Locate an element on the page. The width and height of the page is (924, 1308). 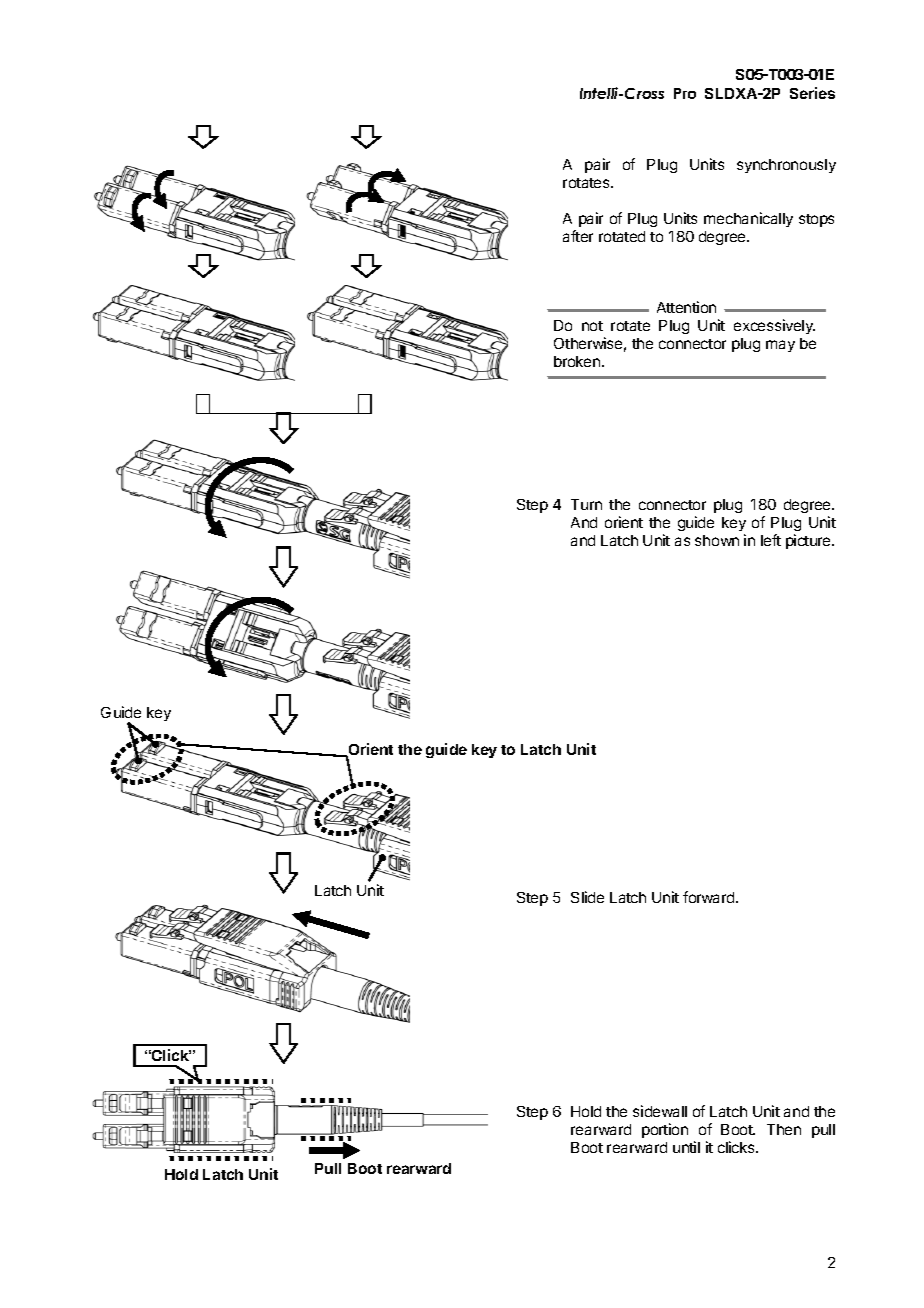
Slide is located at coordinates (587, 897).
